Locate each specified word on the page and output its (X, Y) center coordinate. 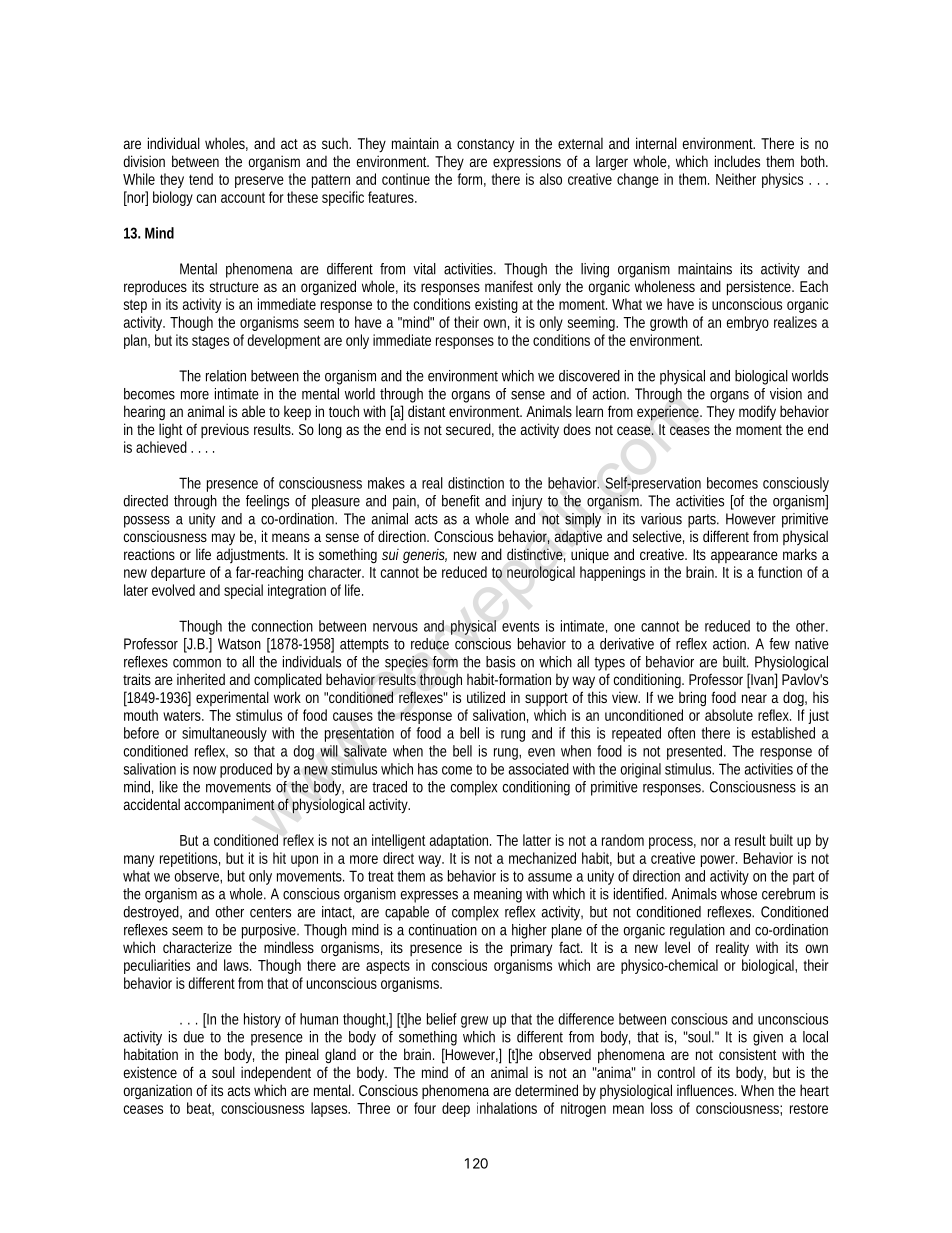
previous (225, 430)
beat (200, 1109)
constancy (485, 145)
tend (201, 179)
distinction (476, 483)
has (428, 769)
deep (456, 1109)
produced (246, 770)
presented (696, 752)
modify (757, 412)
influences (706, 1090)
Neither (736, 179)
